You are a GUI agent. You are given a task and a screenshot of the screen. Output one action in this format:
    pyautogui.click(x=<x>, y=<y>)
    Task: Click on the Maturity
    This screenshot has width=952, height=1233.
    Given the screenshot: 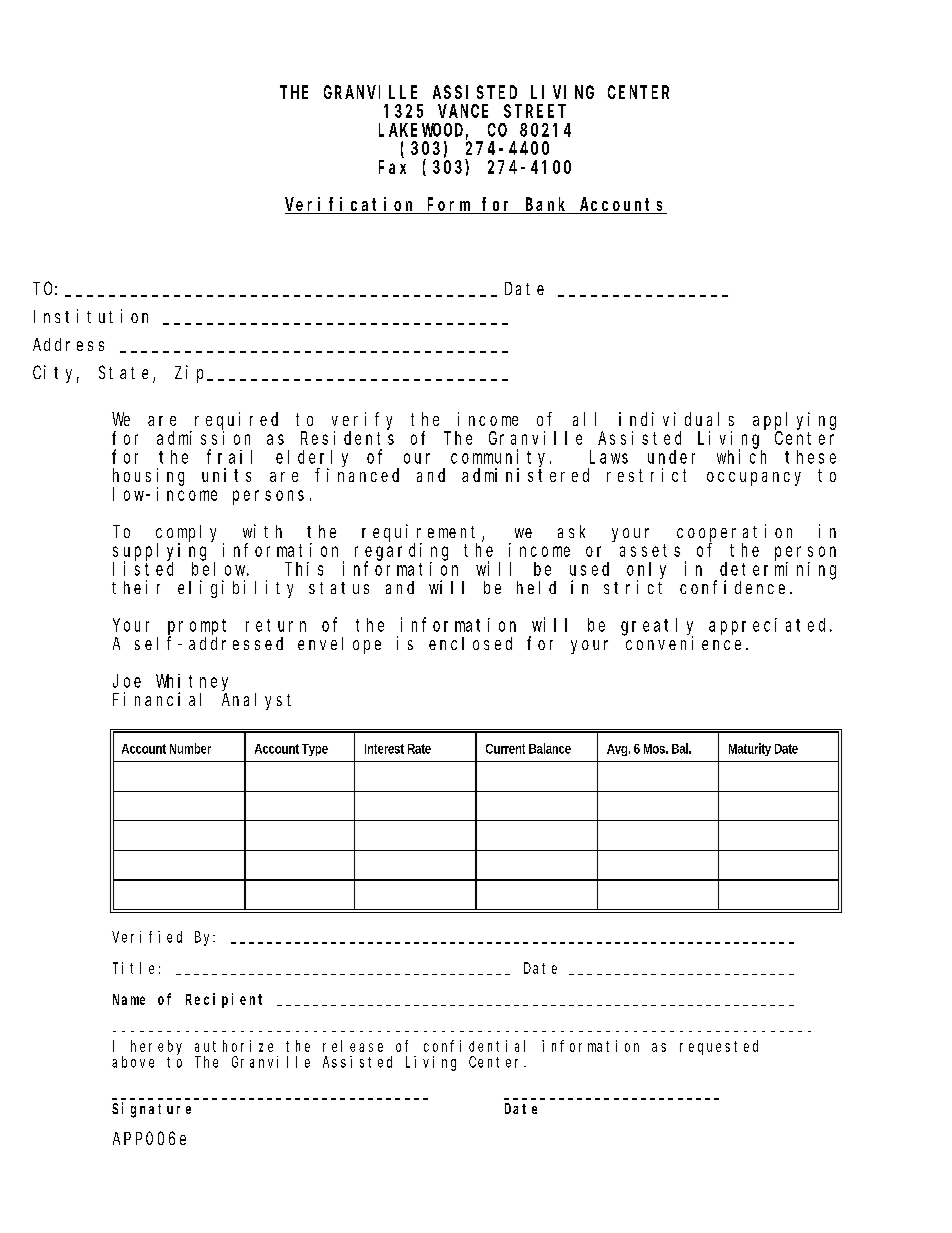 What is the action you would take?
    pyautogui.click(x=750, y=749)
